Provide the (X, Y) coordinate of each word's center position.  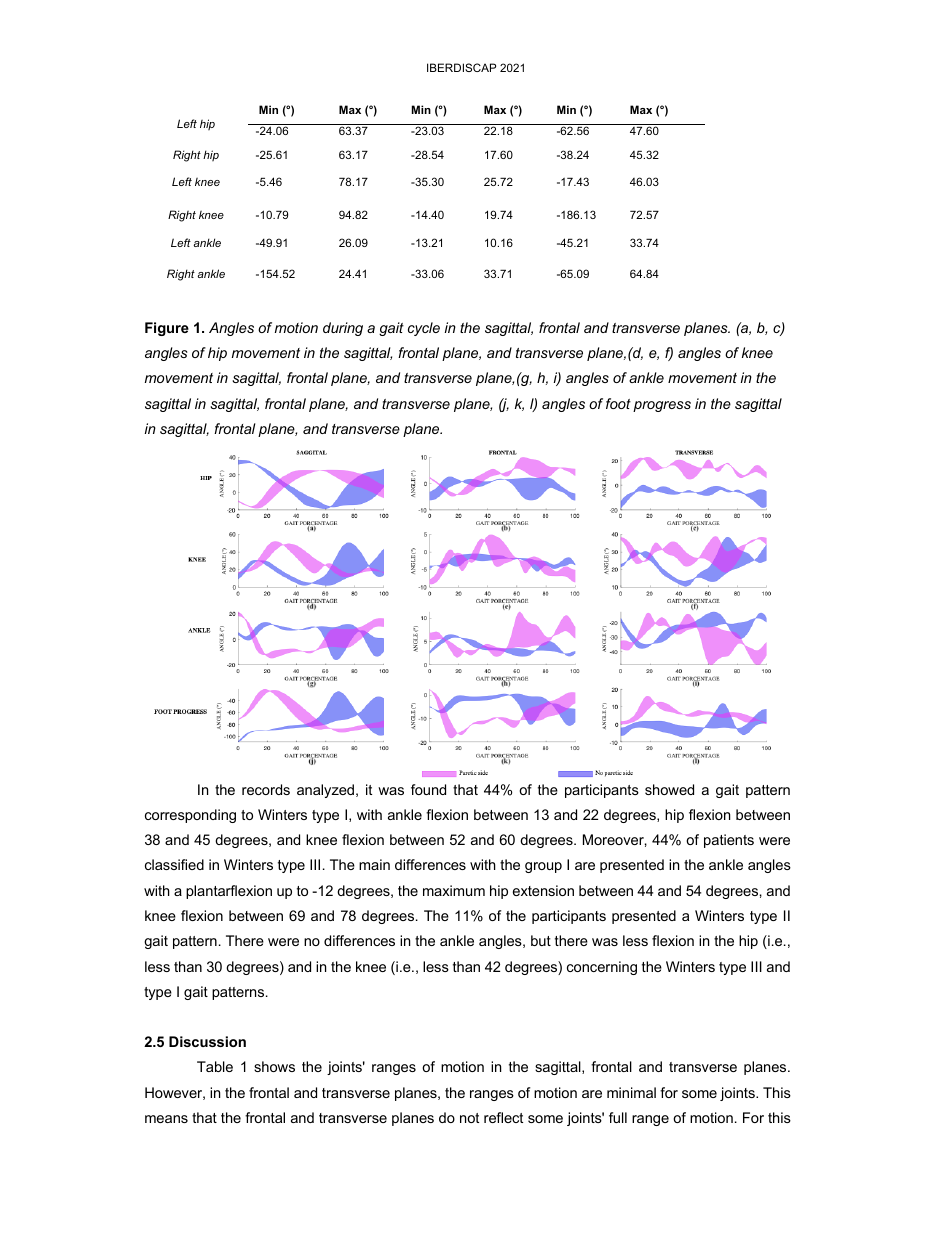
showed (669, 789)
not (469, 1118)
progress (662, 406)
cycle (424, 329)
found (428, 789)
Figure (167, 329)
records (266, 789)
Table (215, 1066)
